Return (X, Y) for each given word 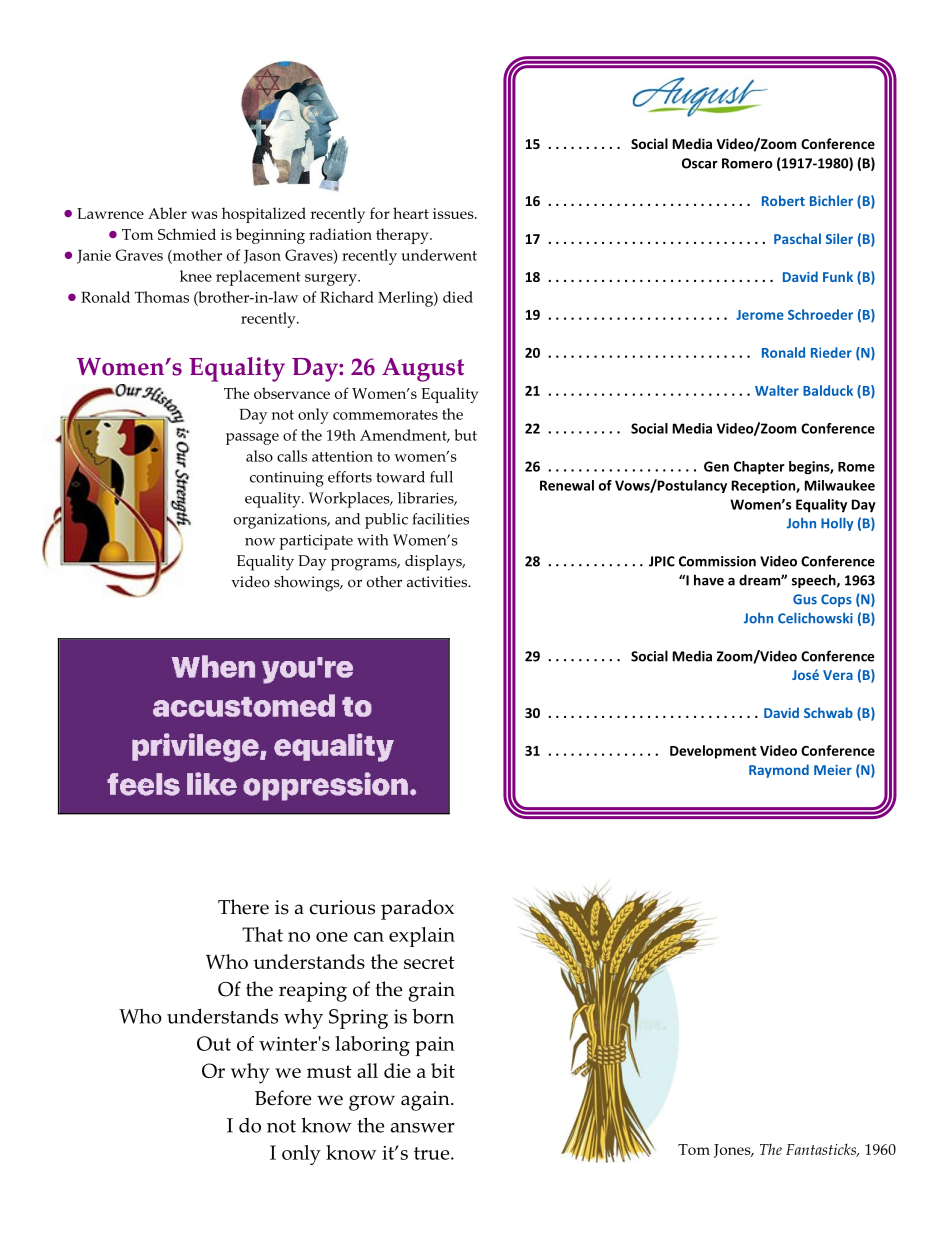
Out (214, 1043)
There (243, 907)
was (204, 215)
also (259, 456)
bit (443, 1070)
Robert (783, 200)
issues (454, 213)
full (441, 477)
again (426, 1101)
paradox (417, 909)
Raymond (779, 771)
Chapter (759, 468)
